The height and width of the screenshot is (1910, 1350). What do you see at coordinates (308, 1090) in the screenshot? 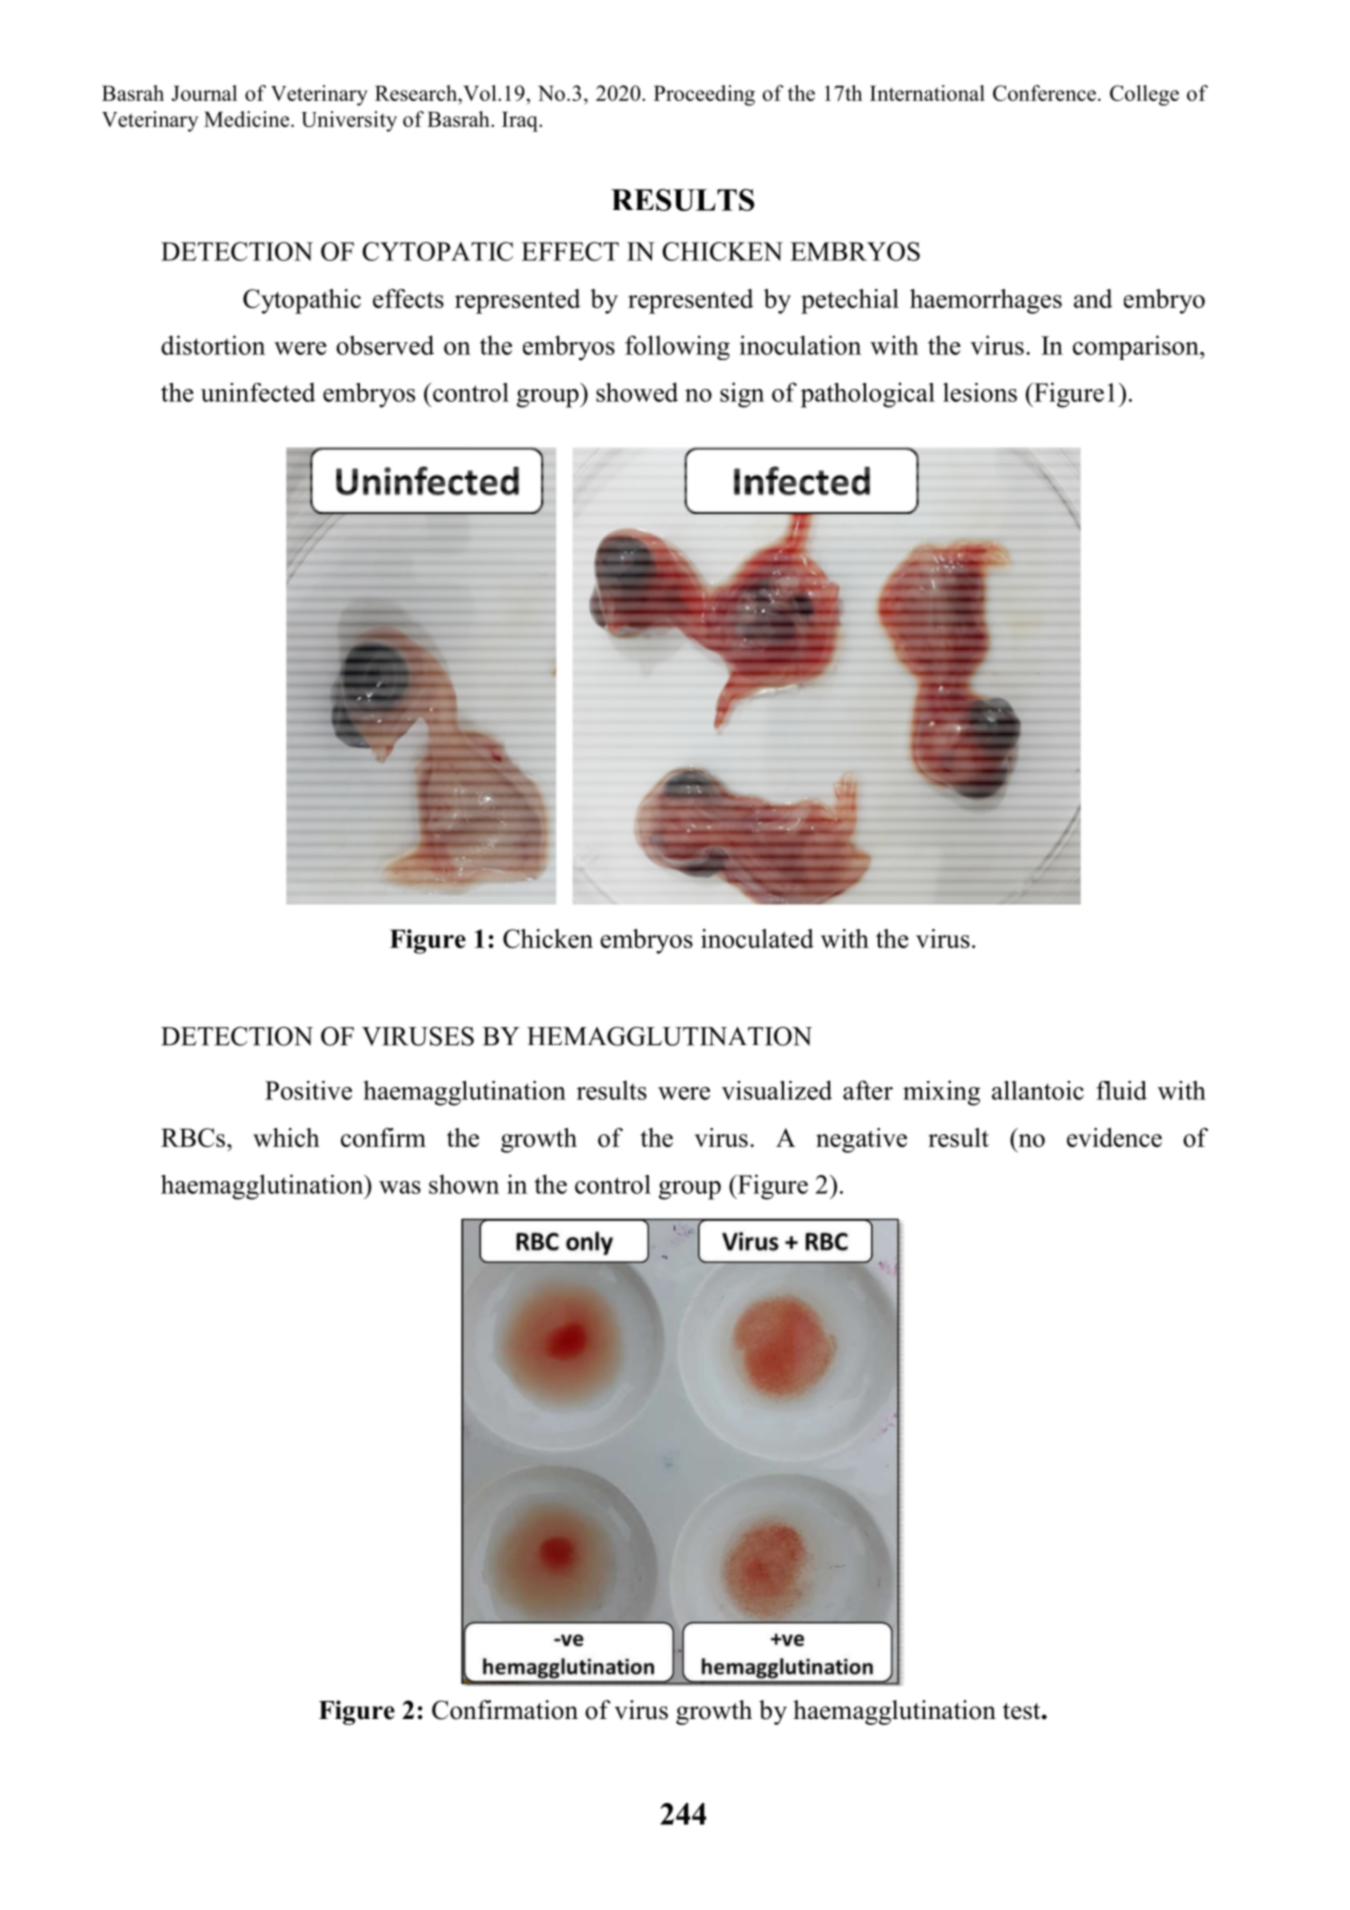
I see `Positive` at bounding box center [308, 1090].
